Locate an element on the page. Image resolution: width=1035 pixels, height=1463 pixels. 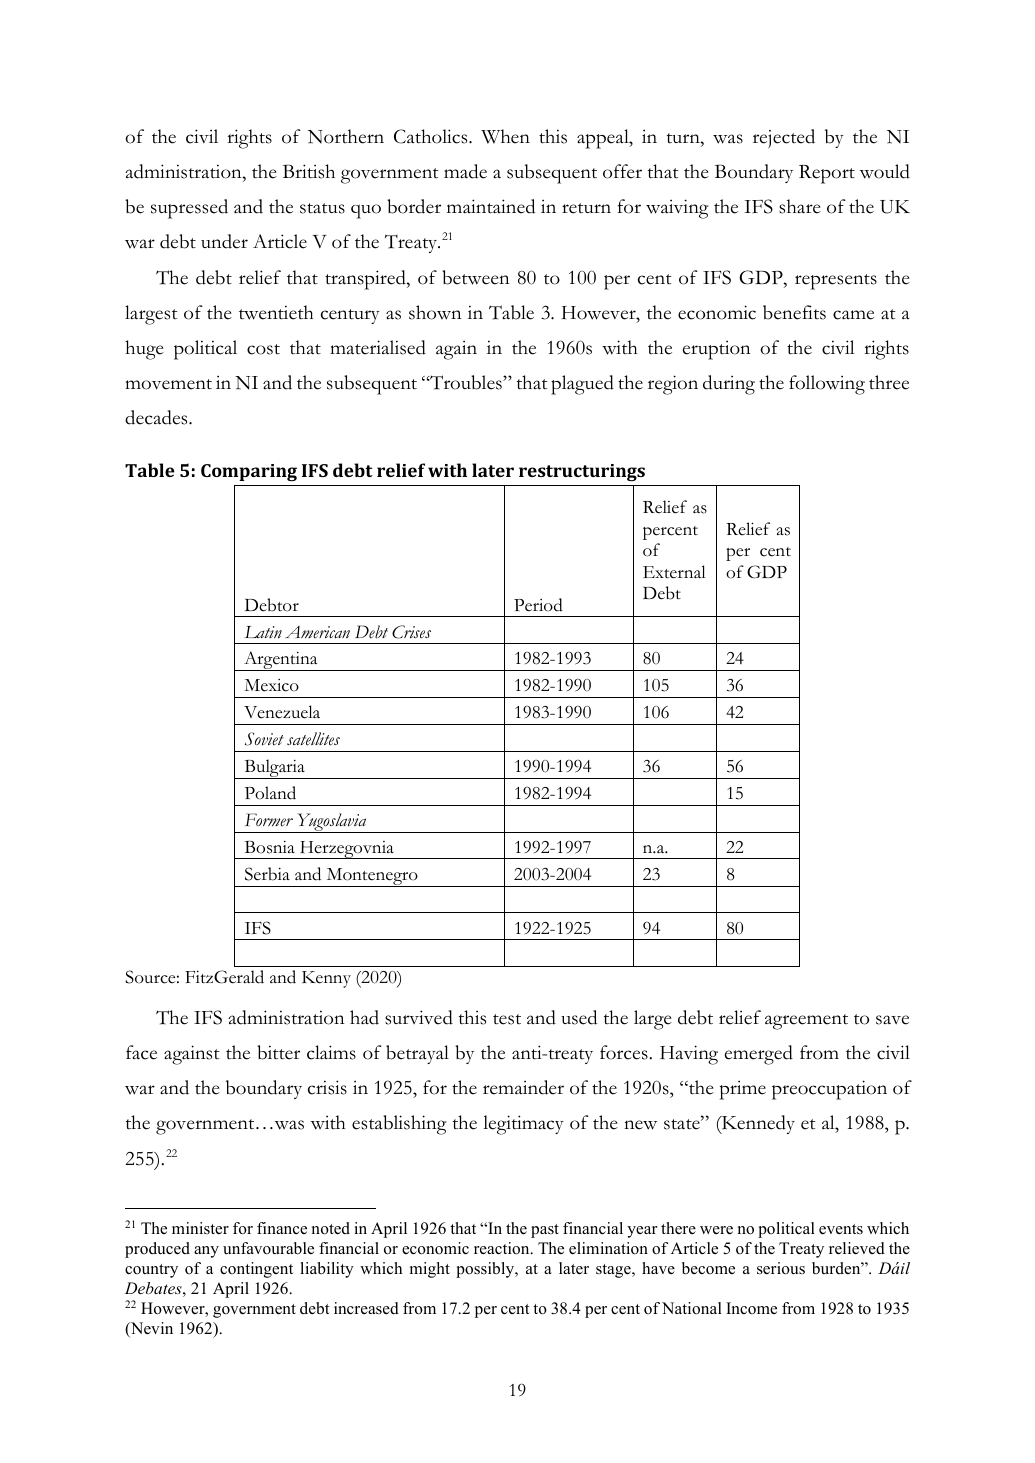
External is located at coordinates (674, 572).
